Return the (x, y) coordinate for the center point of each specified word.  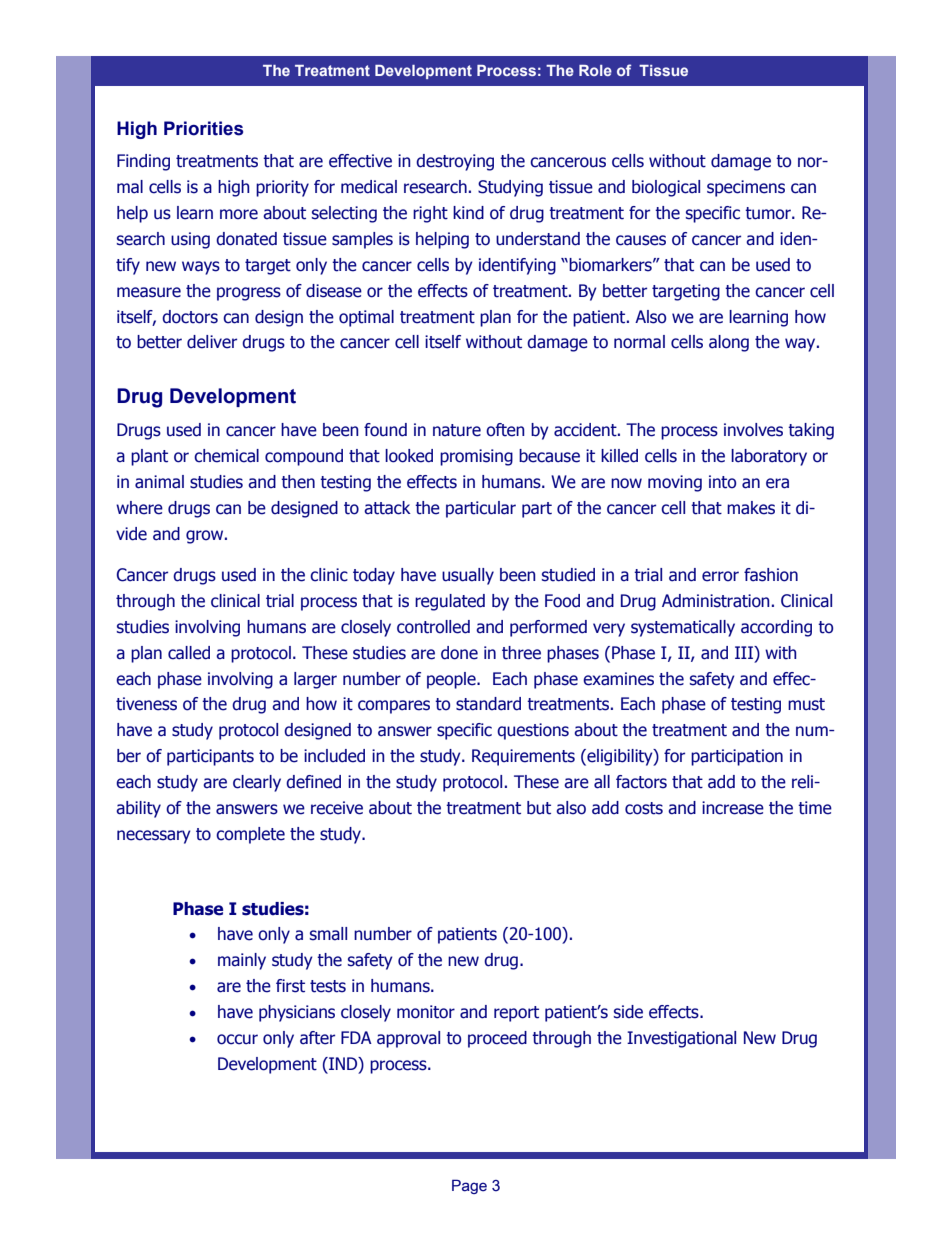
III (745, 652)
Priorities (203, 128)
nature (457, 430)
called (189, 653)
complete (250, 835)
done (459, 653)
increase (733, 808)
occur (237, 1039)
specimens (746, 188)
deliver (212, 342)
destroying (455, 162)
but (539, 808)
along (729, 343)
